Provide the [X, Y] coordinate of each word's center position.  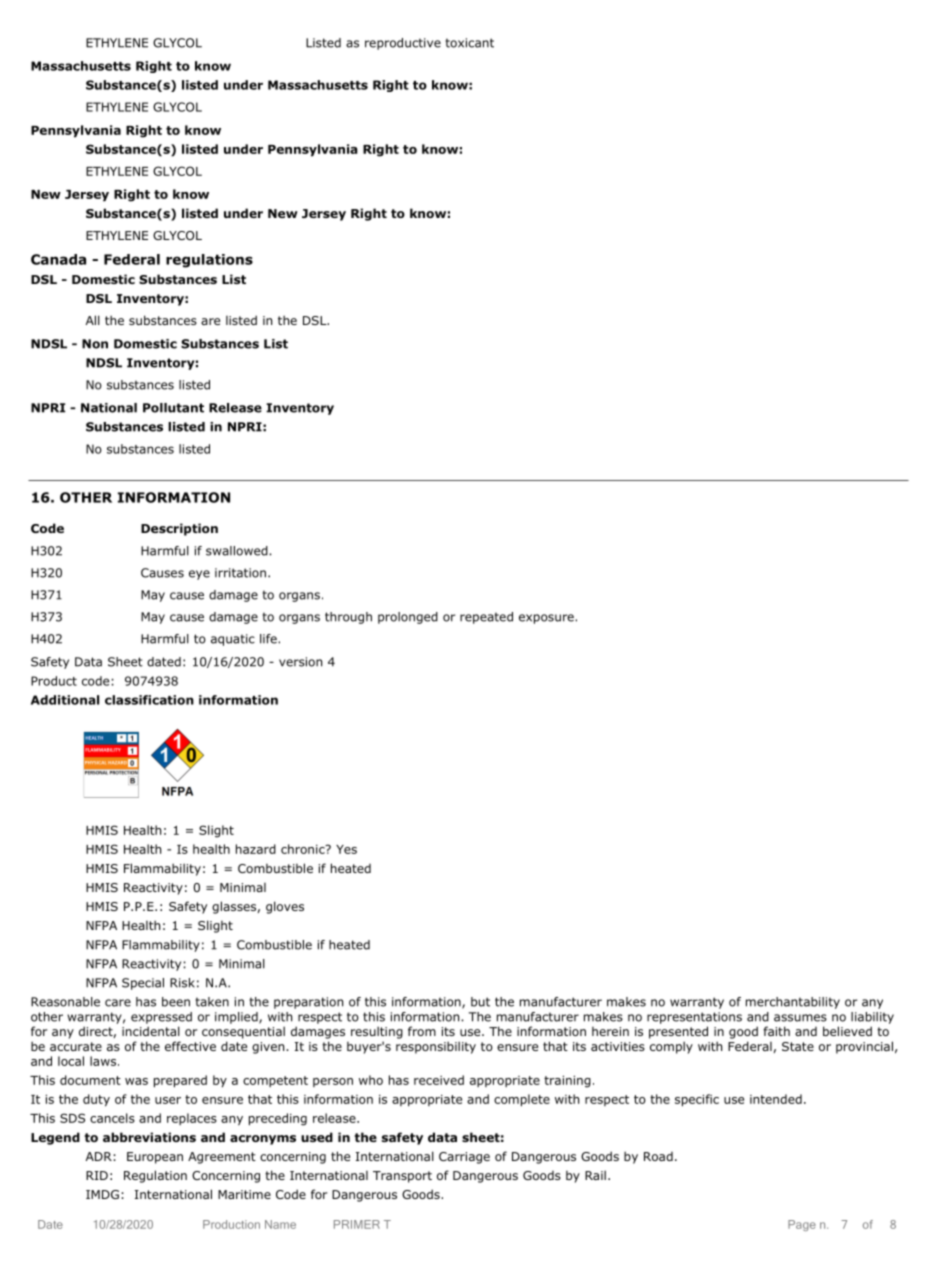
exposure [547, 619]
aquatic [233, 640]
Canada [58, 259]
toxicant [469, 43]
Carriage [464, 1158]
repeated [486, 618]
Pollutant [173, 408]
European [155, 1158]
